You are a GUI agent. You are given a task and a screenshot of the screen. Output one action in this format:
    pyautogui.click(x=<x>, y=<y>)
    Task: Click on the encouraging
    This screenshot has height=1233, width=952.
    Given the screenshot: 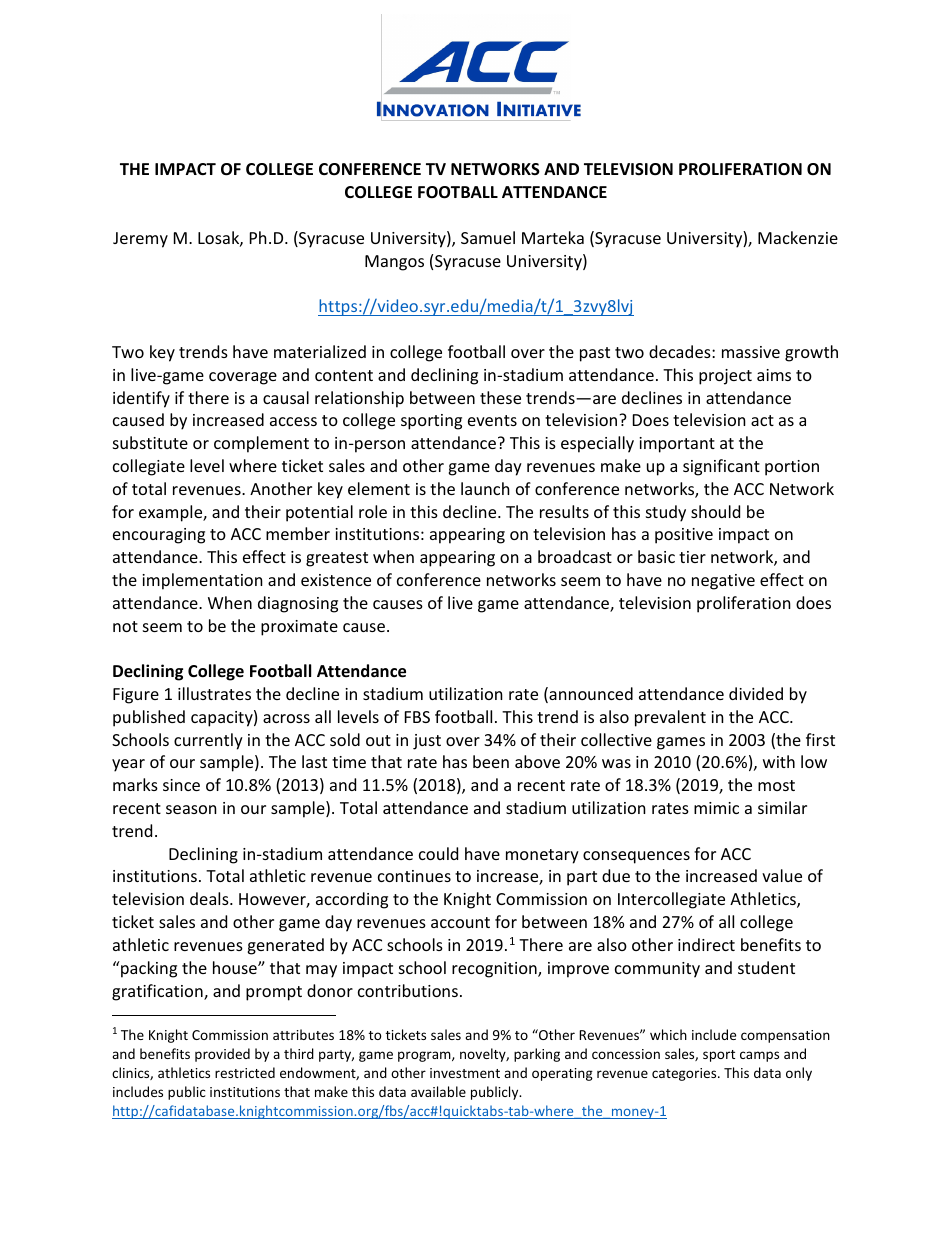 What is the action you would take?
    pyautogui.click(x=159, y=536)
